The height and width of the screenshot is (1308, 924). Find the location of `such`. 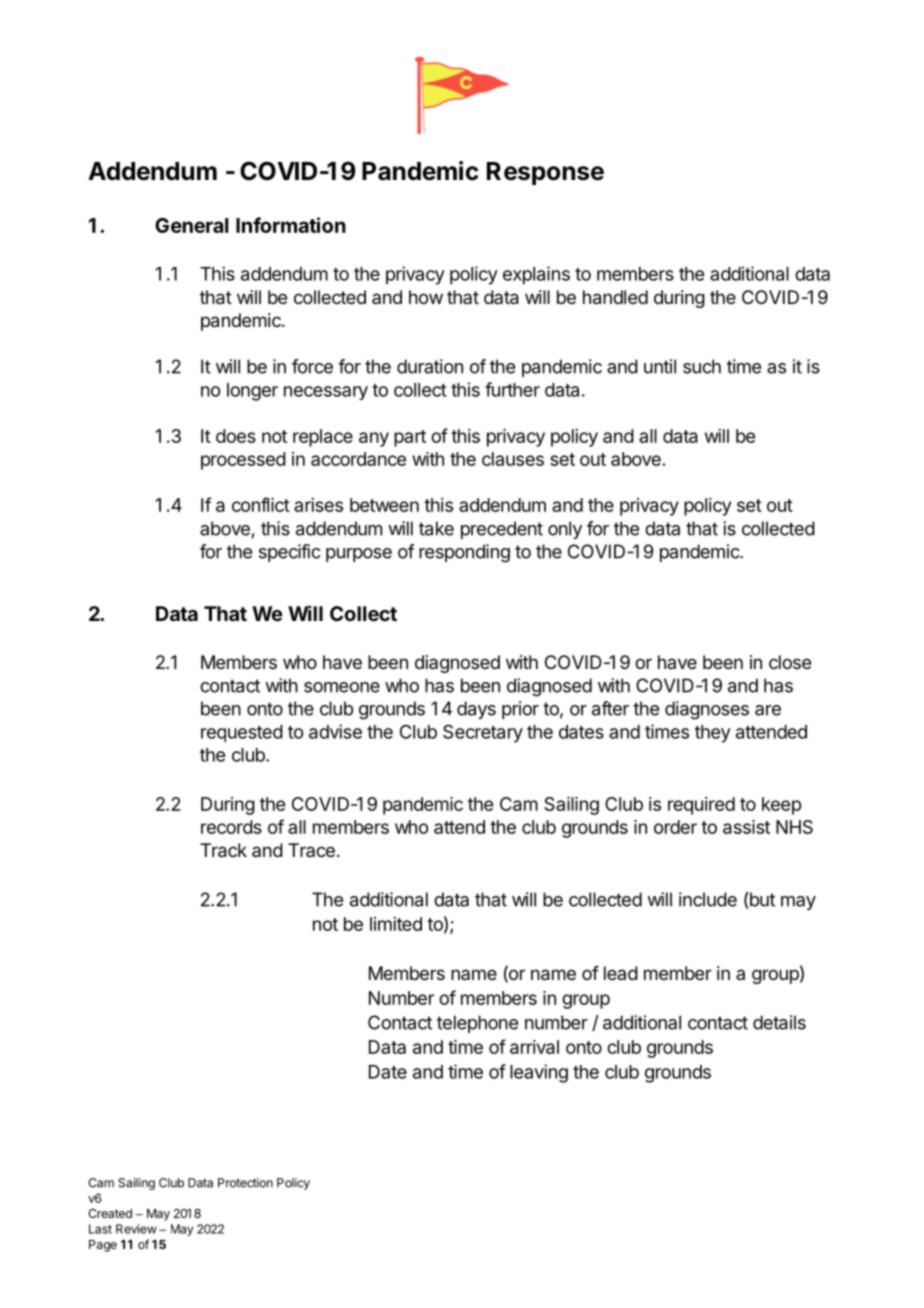

such is located at coordinates (702, 366).
